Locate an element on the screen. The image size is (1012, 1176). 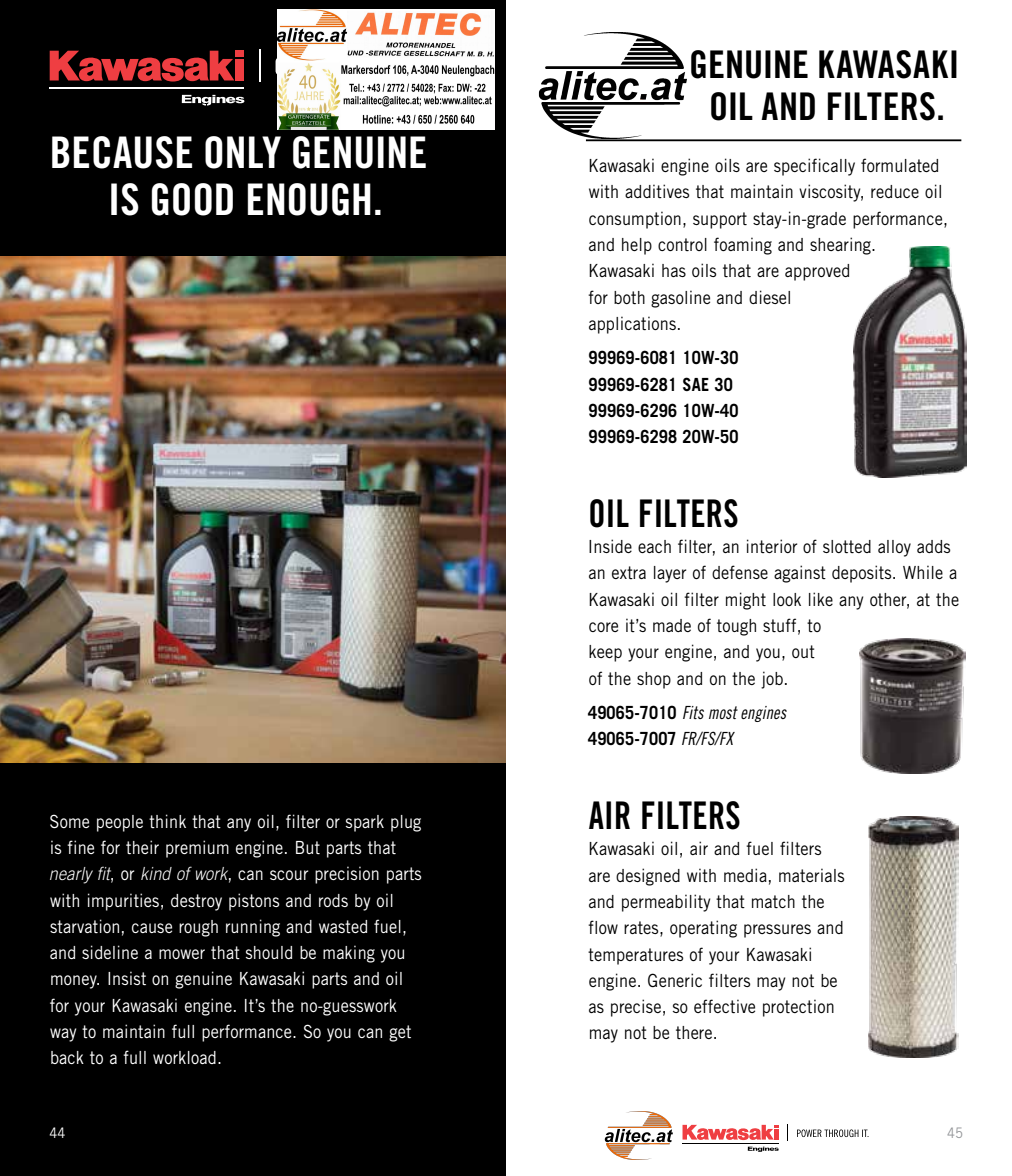
core is located at coordinates (603, 627).
